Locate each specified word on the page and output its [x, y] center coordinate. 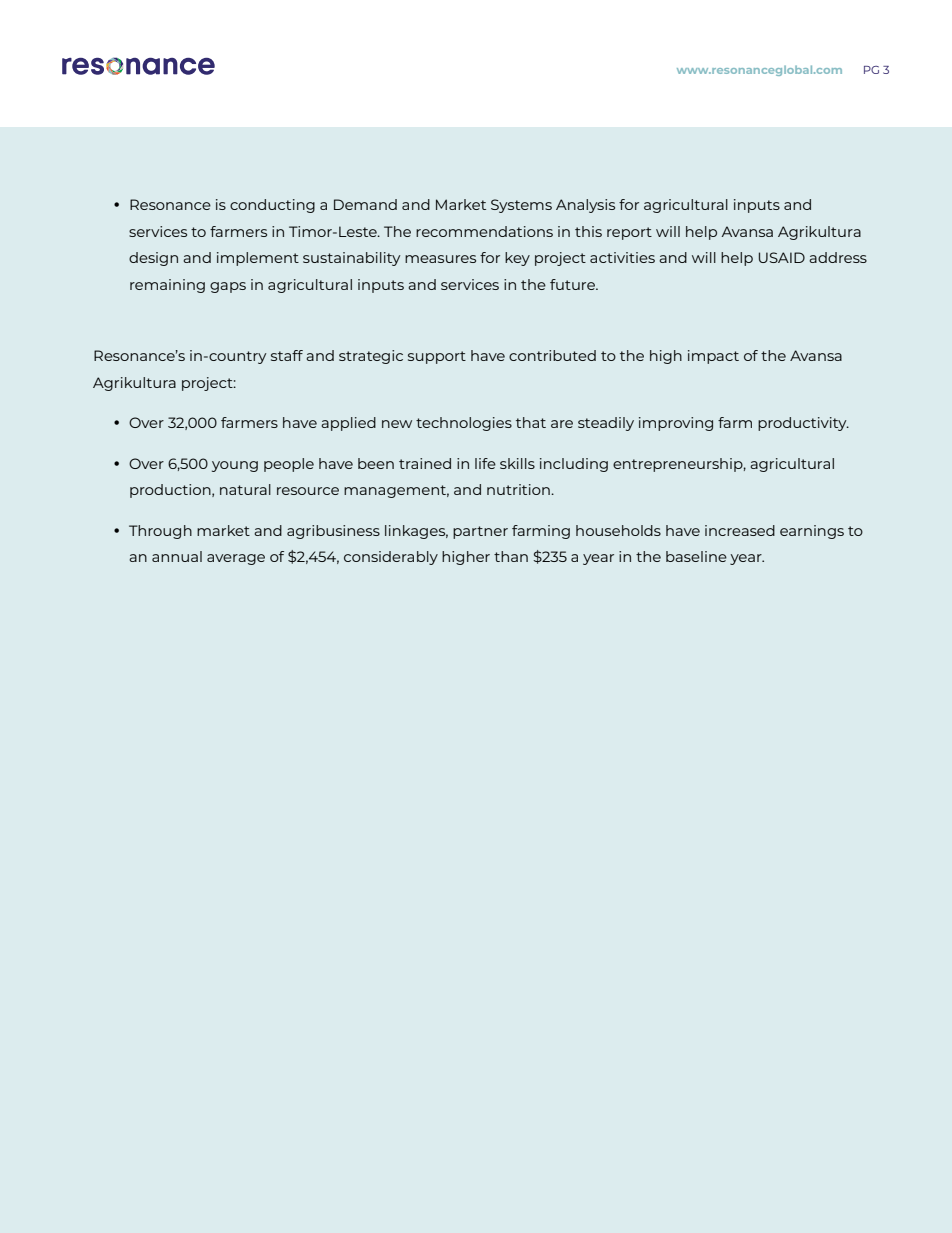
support [437, 357]
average [236, 559]
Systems [521, 206]
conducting [272, 206]
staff [287, 355]
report [629, 233]
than [511, 556]
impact [713, 357]
